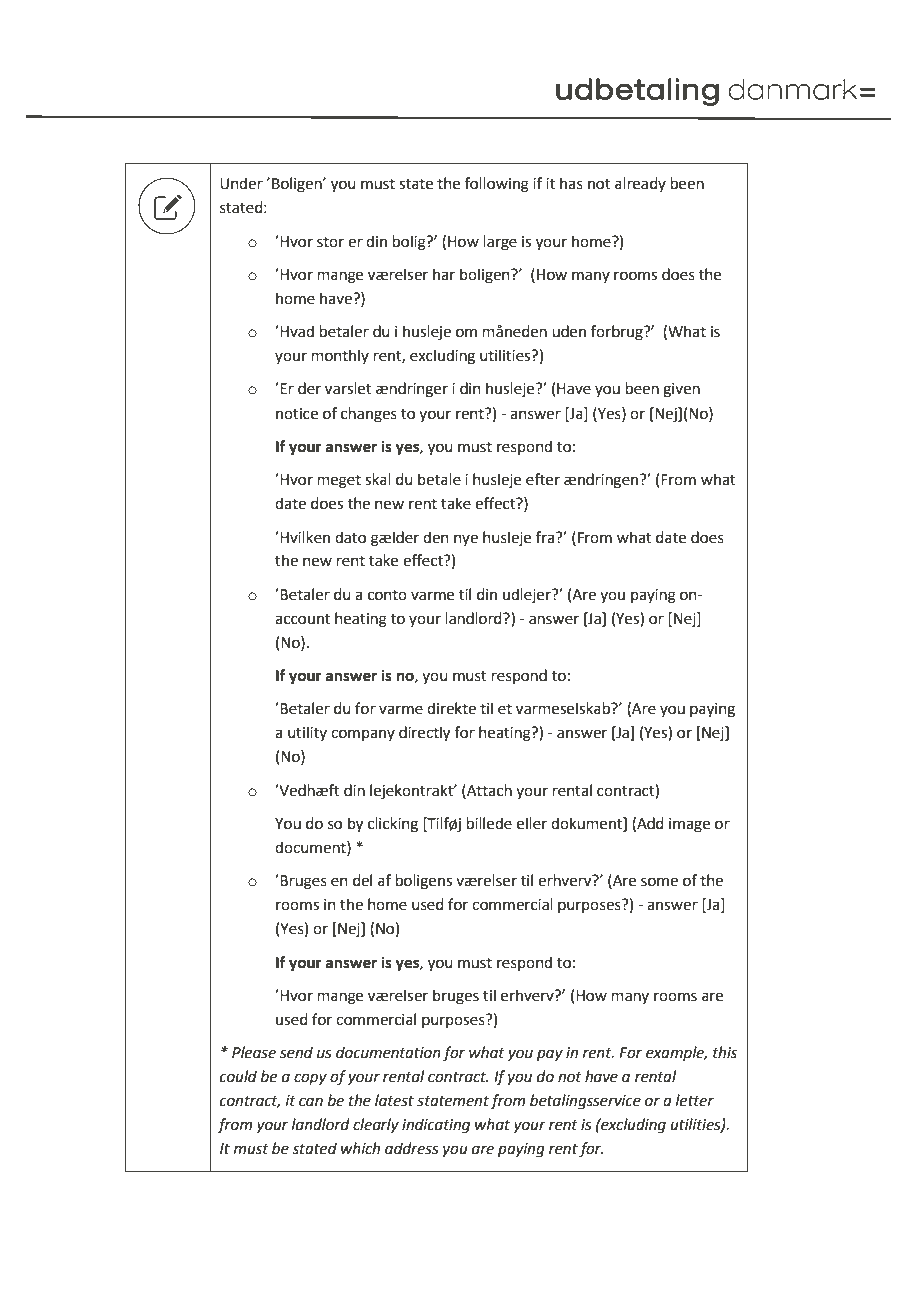 The width and height of the image is (924, 1308). Describe the element at coordinates (311, 1102) in the image. I see `can` at that location.
